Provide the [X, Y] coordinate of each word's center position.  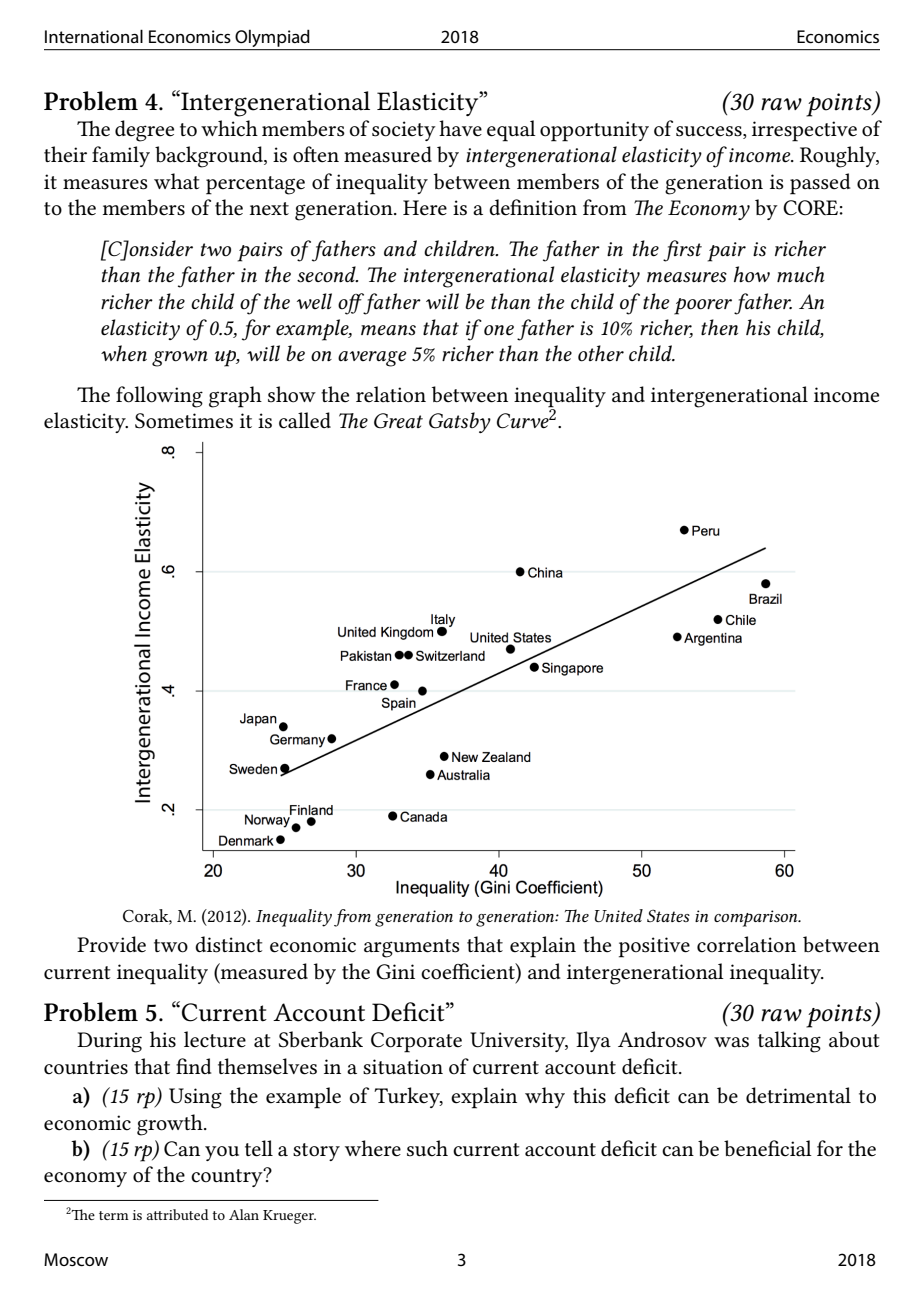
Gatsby [460, 422]
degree [144, 131]
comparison [757, 918]
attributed [178, 1214]
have [460, 128]
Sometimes [184, 421]
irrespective [804, 131]
